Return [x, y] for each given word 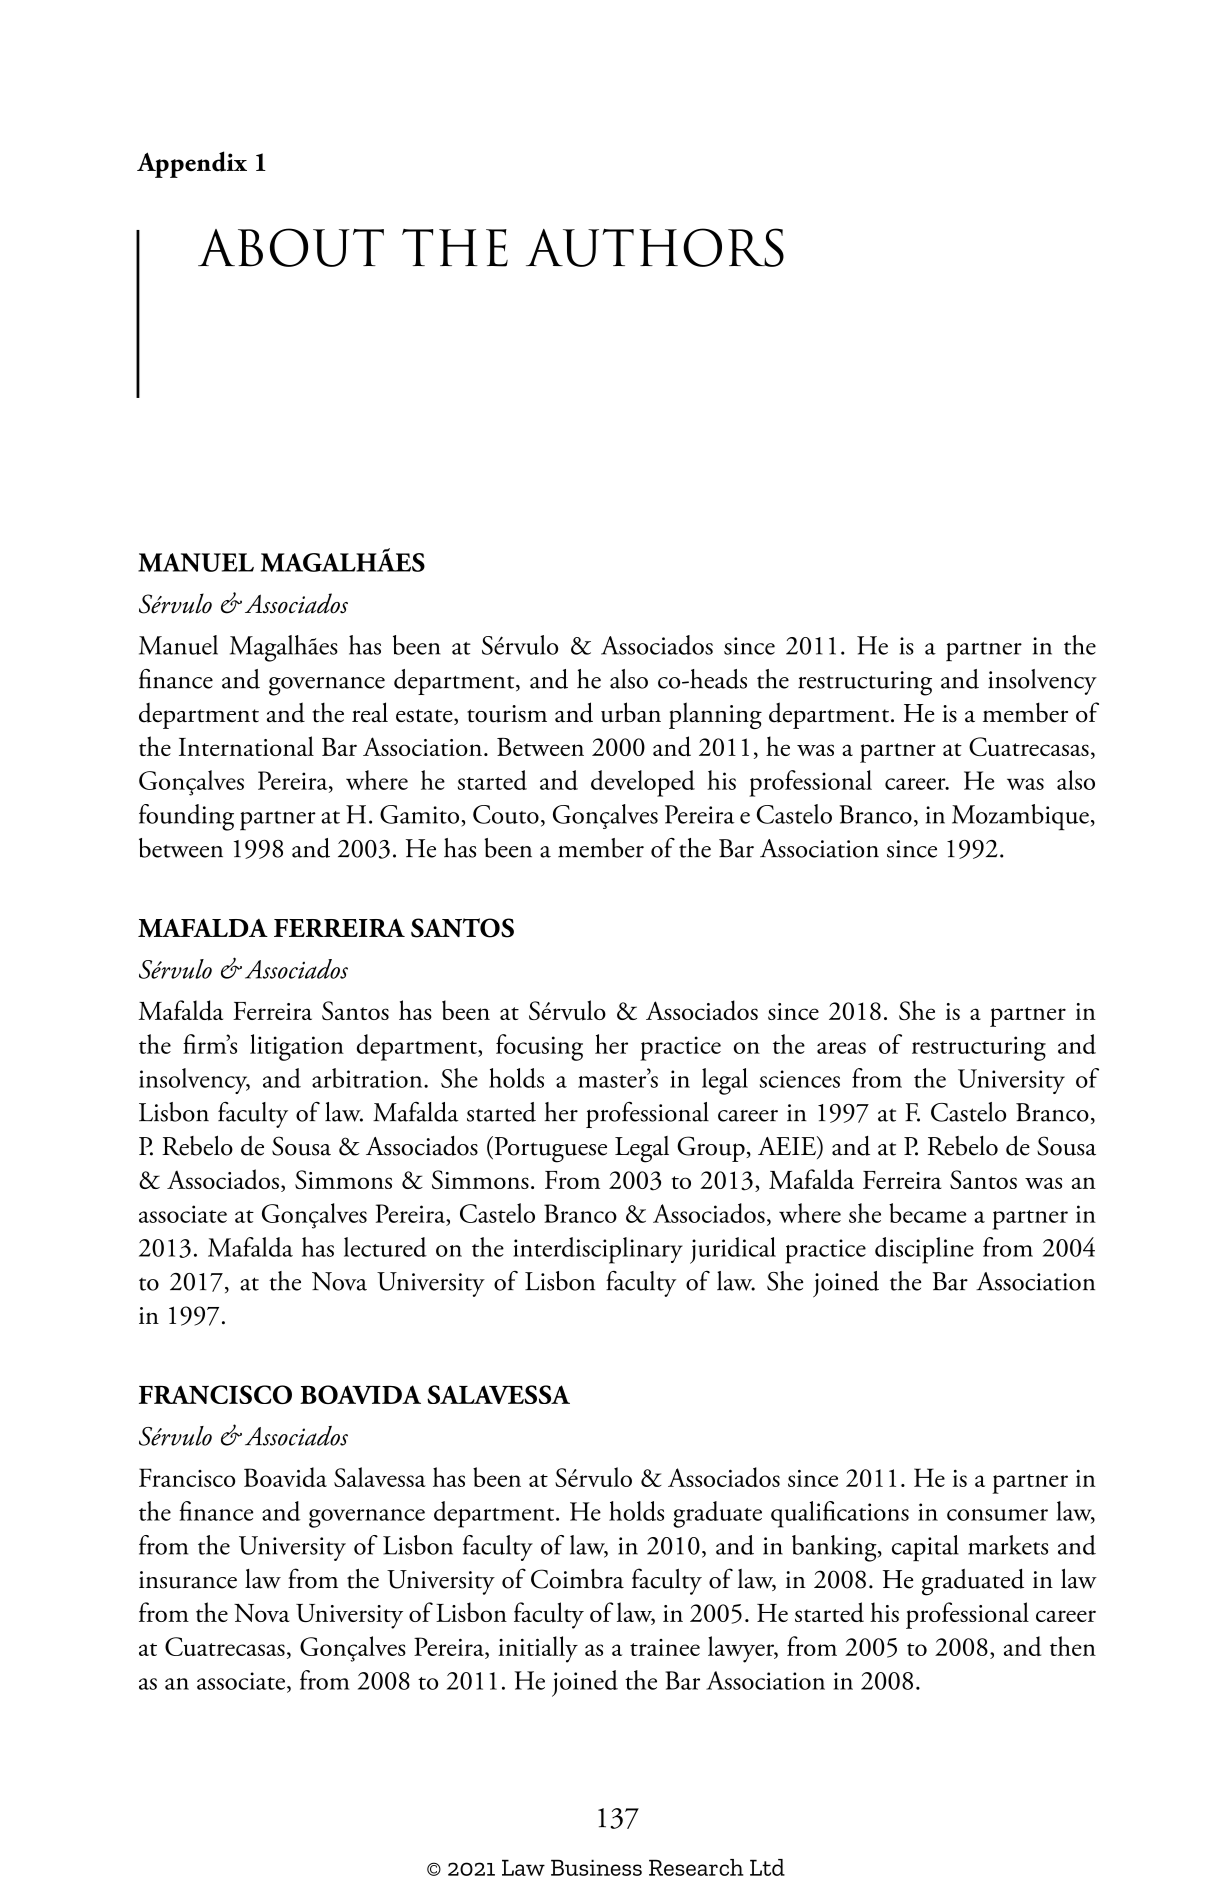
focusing [539, 1047]
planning [715, 715]
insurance [188, 1580]
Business [596, 1867]
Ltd [767, 1867]
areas [841, 1048]
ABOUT [291, 247]
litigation [297, 1047]
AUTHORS [655, 247]
